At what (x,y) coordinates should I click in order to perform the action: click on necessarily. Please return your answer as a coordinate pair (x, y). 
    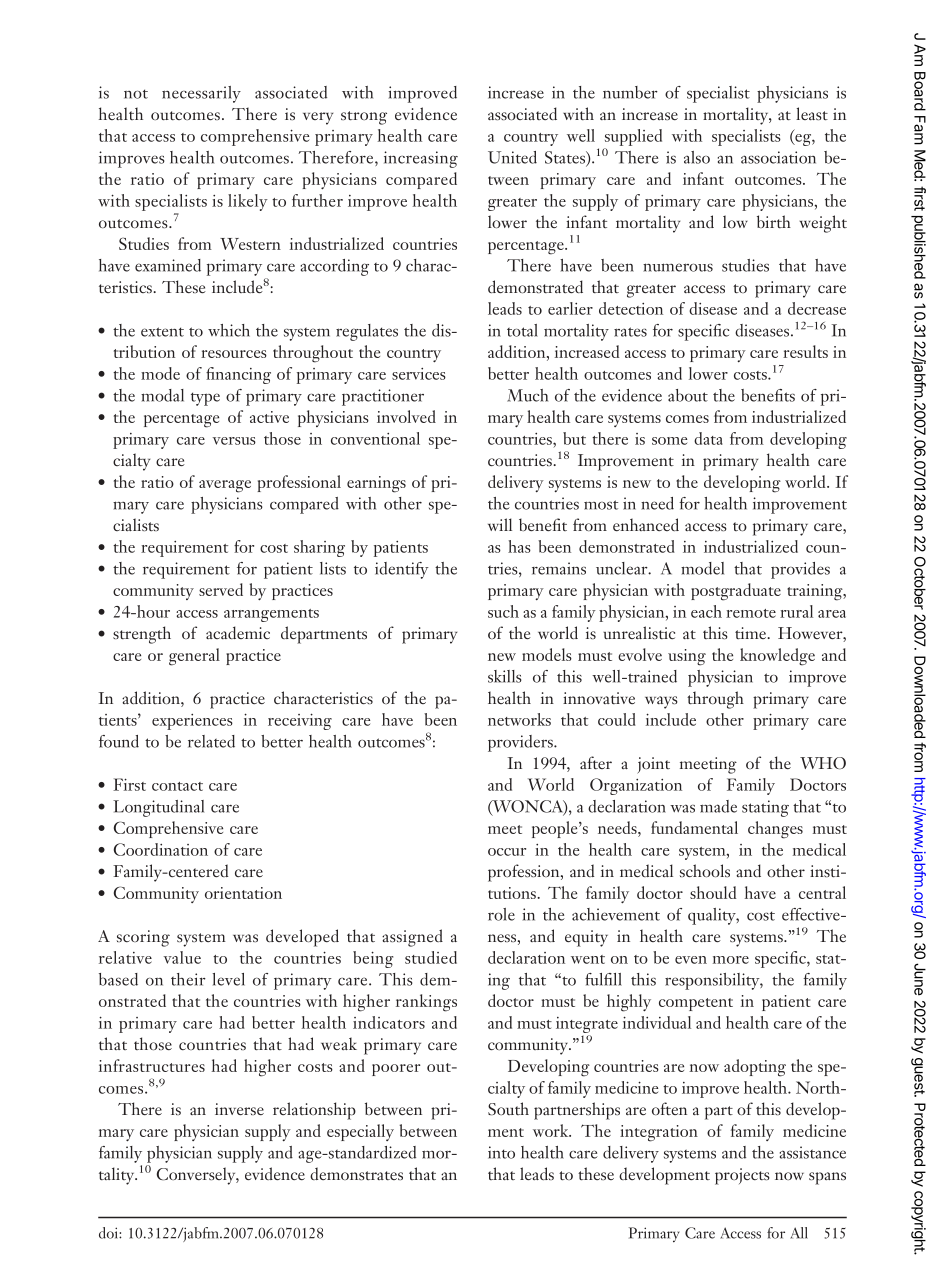
    Looking at the image, I should click on (201, 94).
